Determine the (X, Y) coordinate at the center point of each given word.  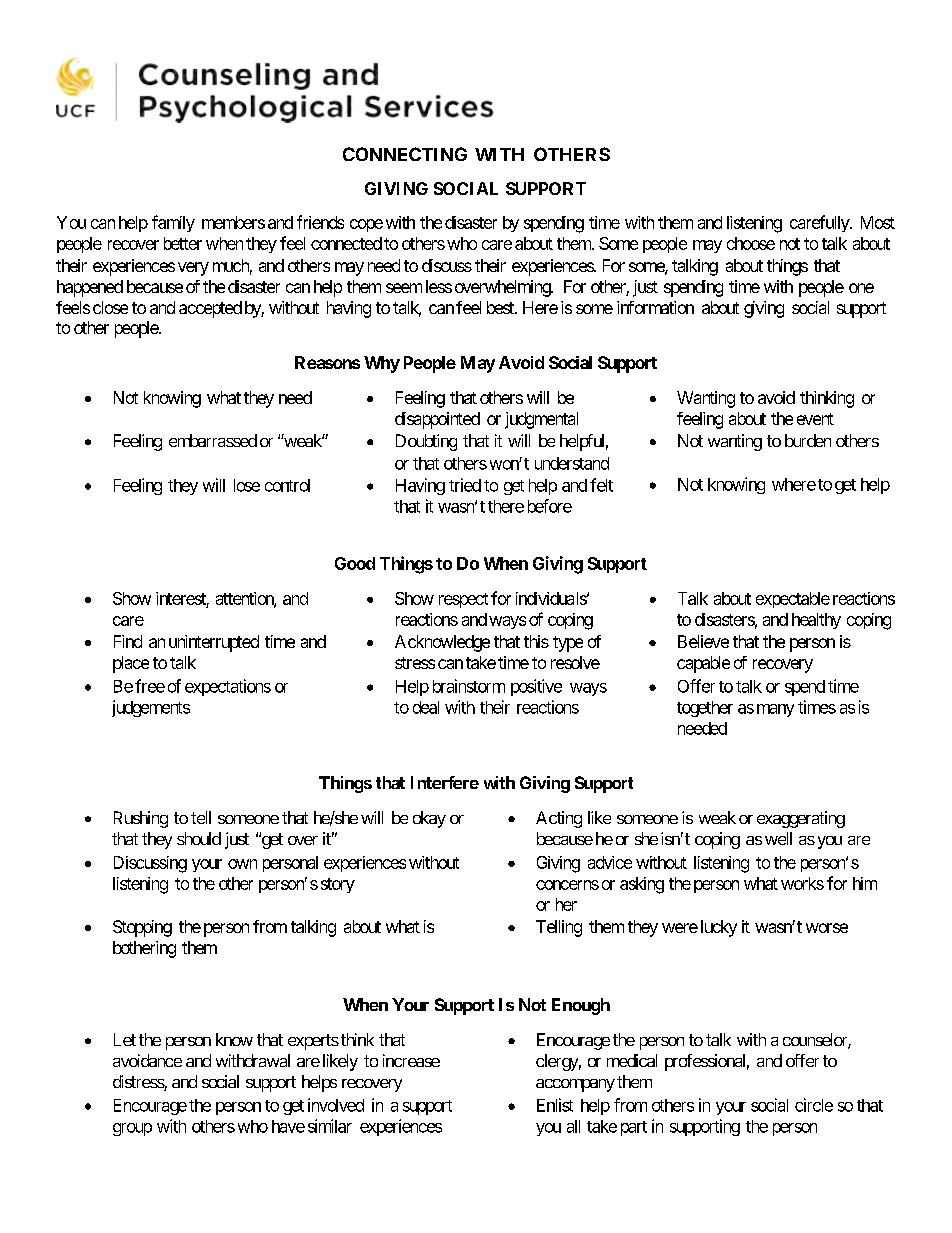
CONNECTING (405, 154)
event (815, 419)
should (199, 838)
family (173, 223)
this (536, 641)
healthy (816, 621)
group (132, 1129)
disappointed (437, 420)
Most (878, 222)
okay (429, 819)
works (802, 883)
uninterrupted (214, 643)
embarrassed (213, 440)
